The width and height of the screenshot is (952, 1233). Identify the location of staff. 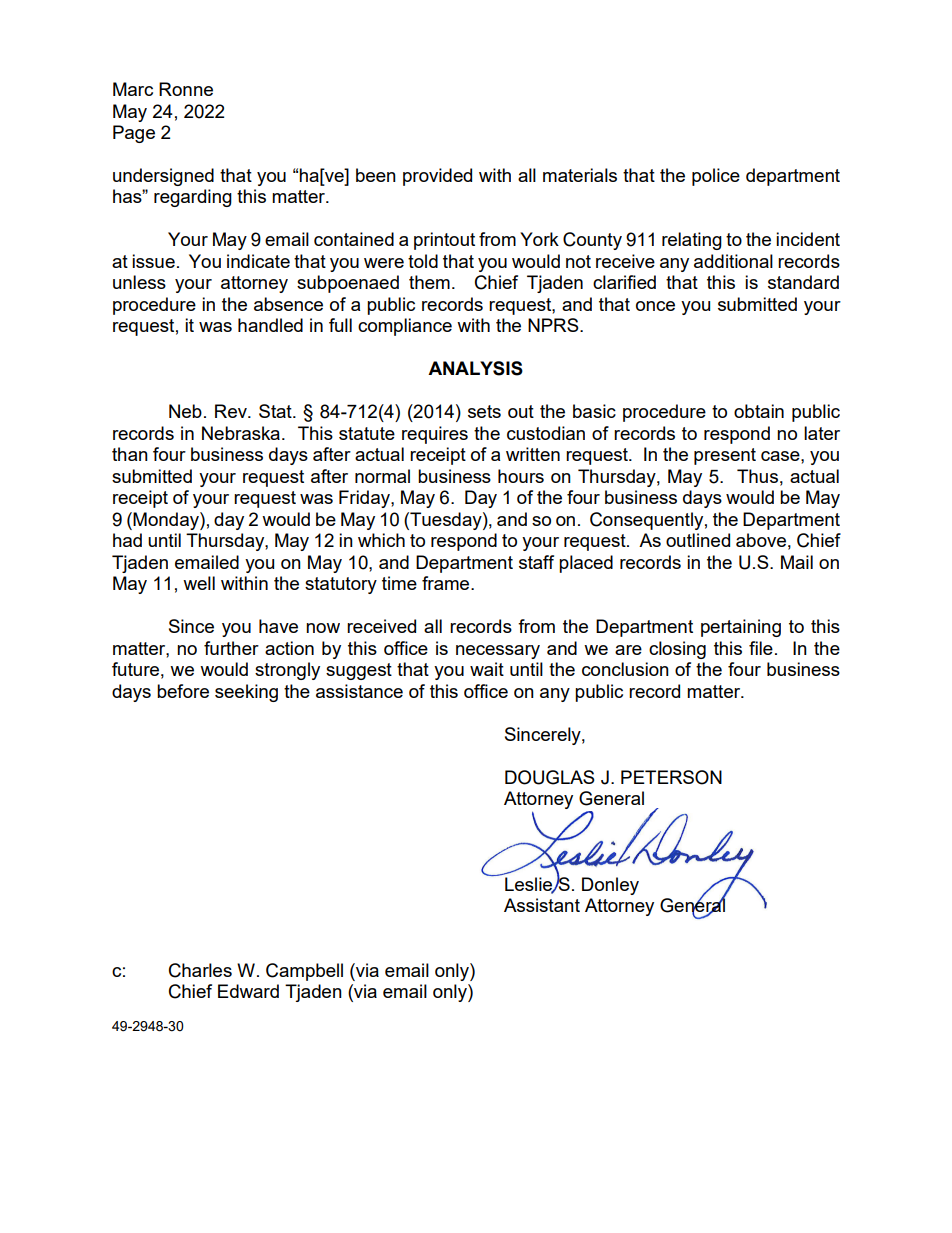
(536, 562).
